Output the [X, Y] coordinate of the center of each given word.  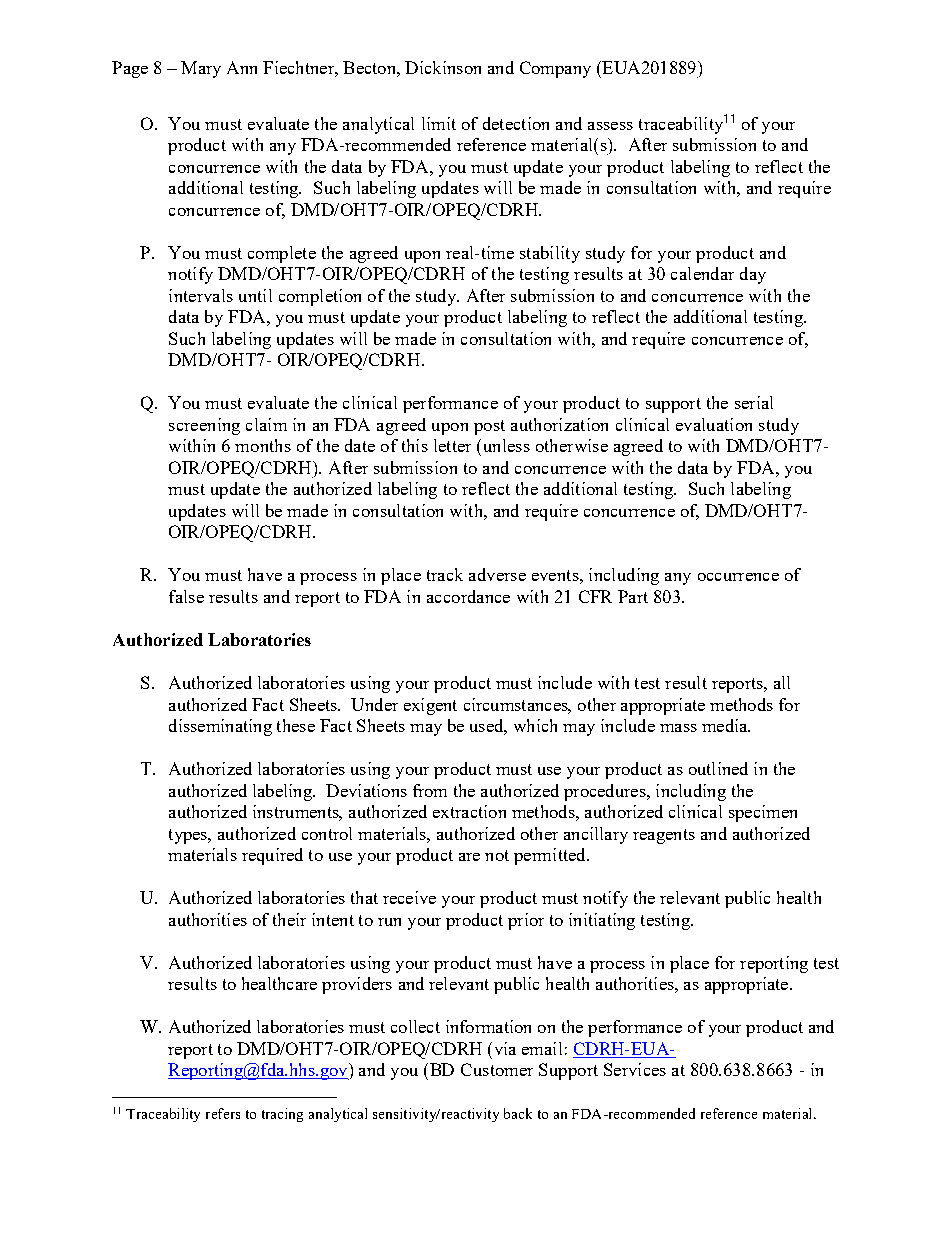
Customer [497, 1069]
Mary [201, 69]
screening [204, 426]
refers [223, 1113]
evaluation [714, 424]
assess [610, 126]
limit [439, 123]
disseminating [220, 727]
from [430, 790]
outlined [718, 768]
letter [452, 445]
